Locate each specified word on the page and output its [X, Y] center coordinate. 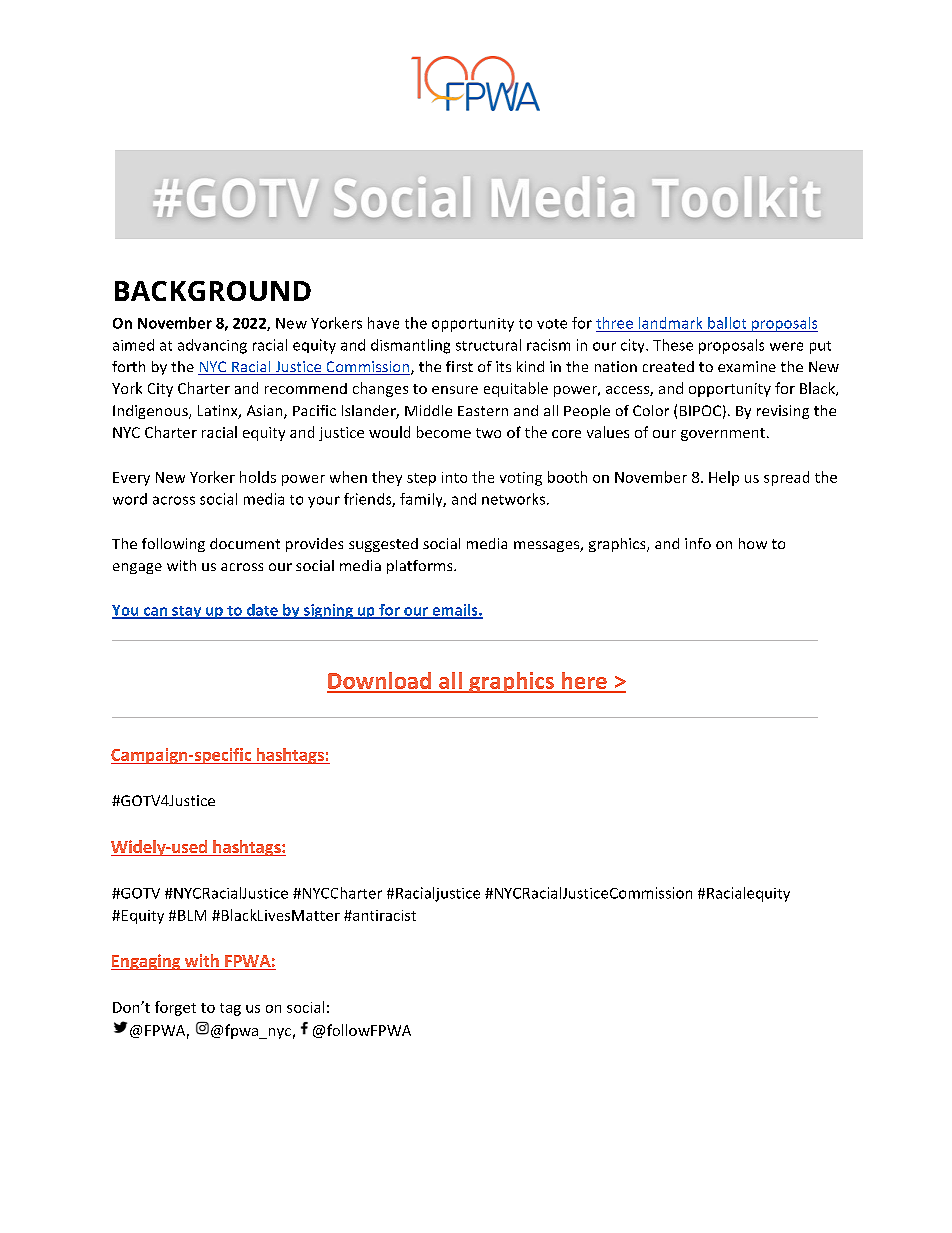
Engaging [147, 962]
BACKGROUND [213, 291]
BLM [192, 915]
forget [175, 1008]
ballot [727, 323]
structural [488, 345]
